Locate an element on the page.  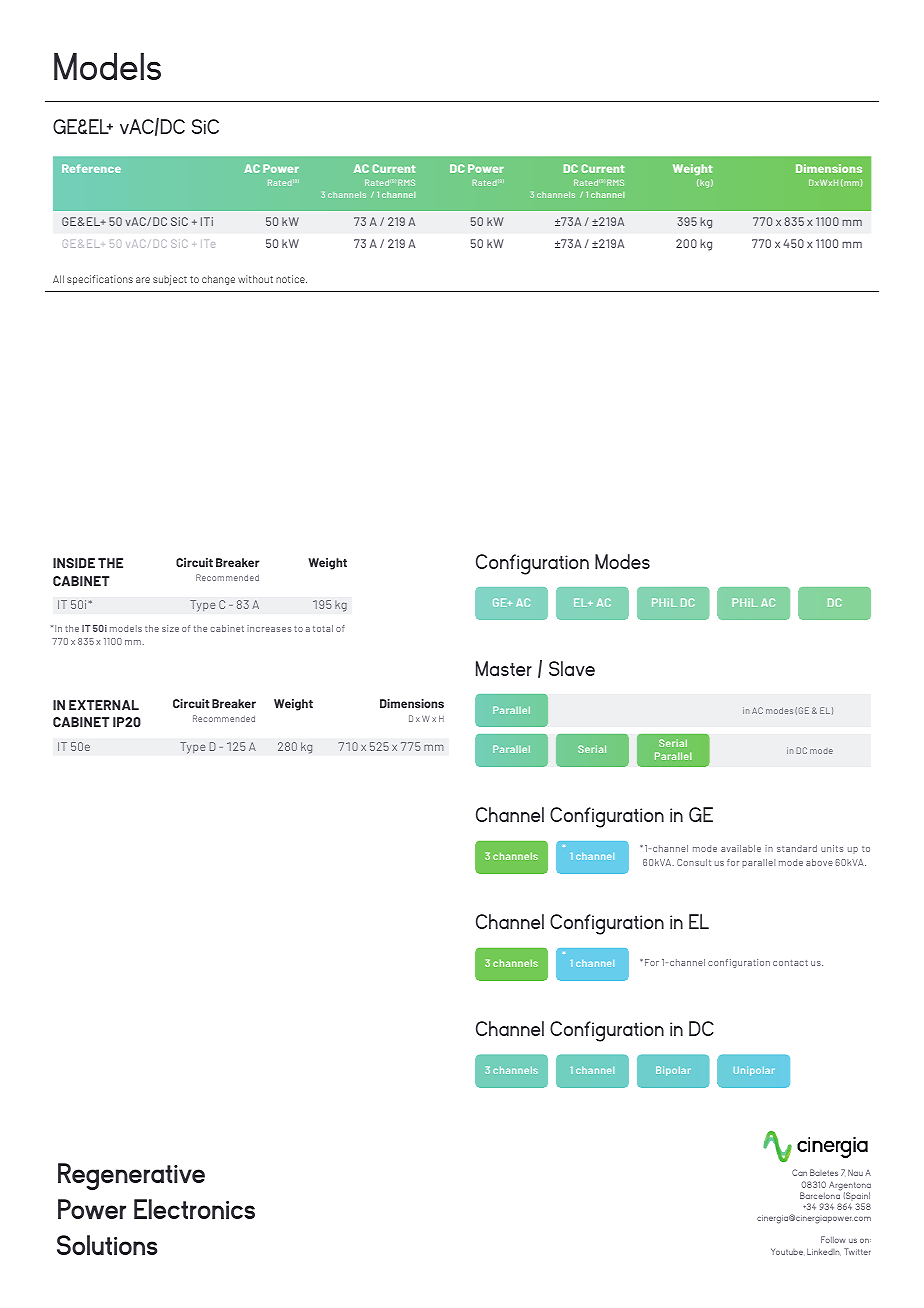
notice is located at coordinates (291, 279).
